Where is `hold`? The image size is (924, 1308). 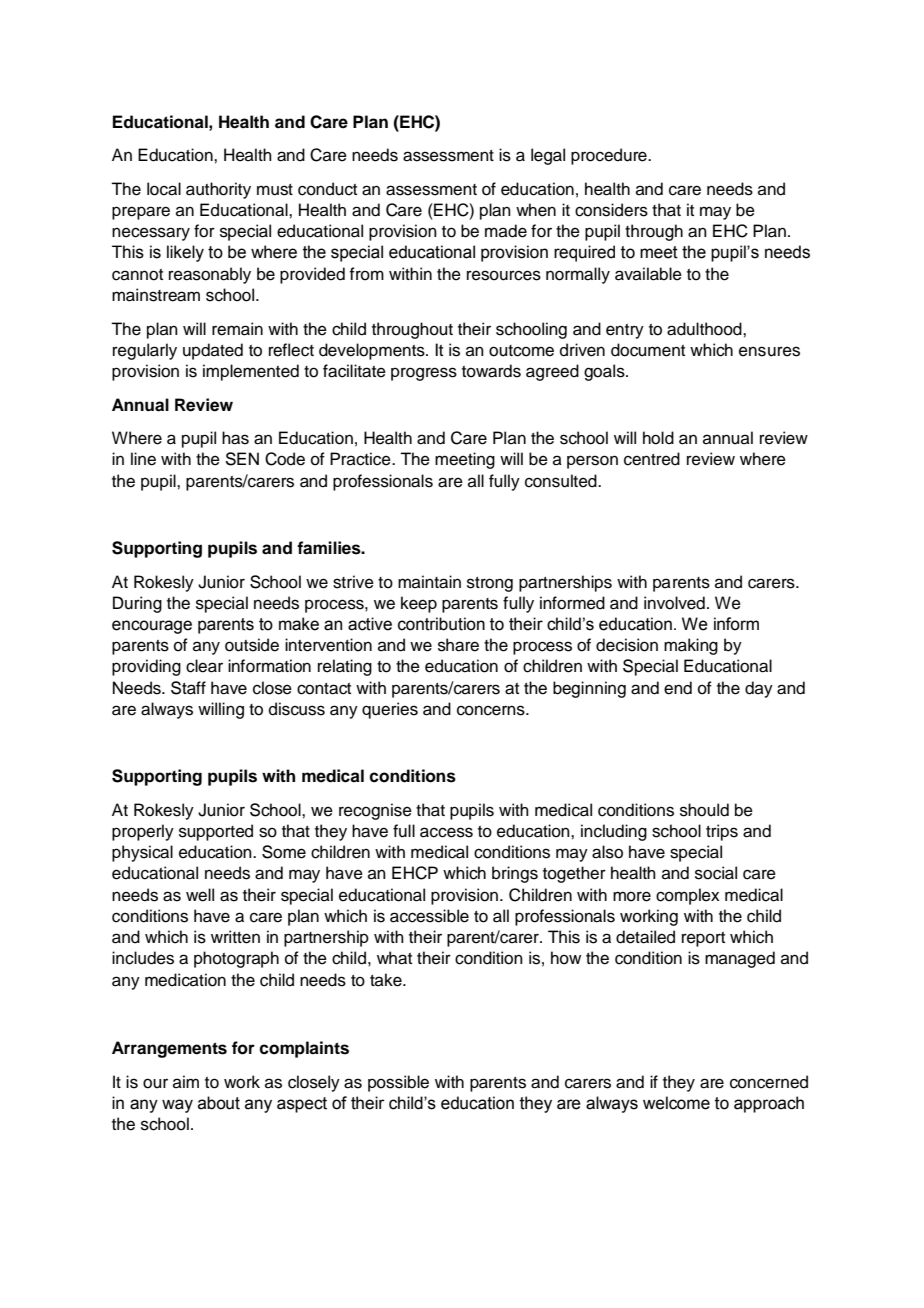
hold is located at coordinates (658, 438).
